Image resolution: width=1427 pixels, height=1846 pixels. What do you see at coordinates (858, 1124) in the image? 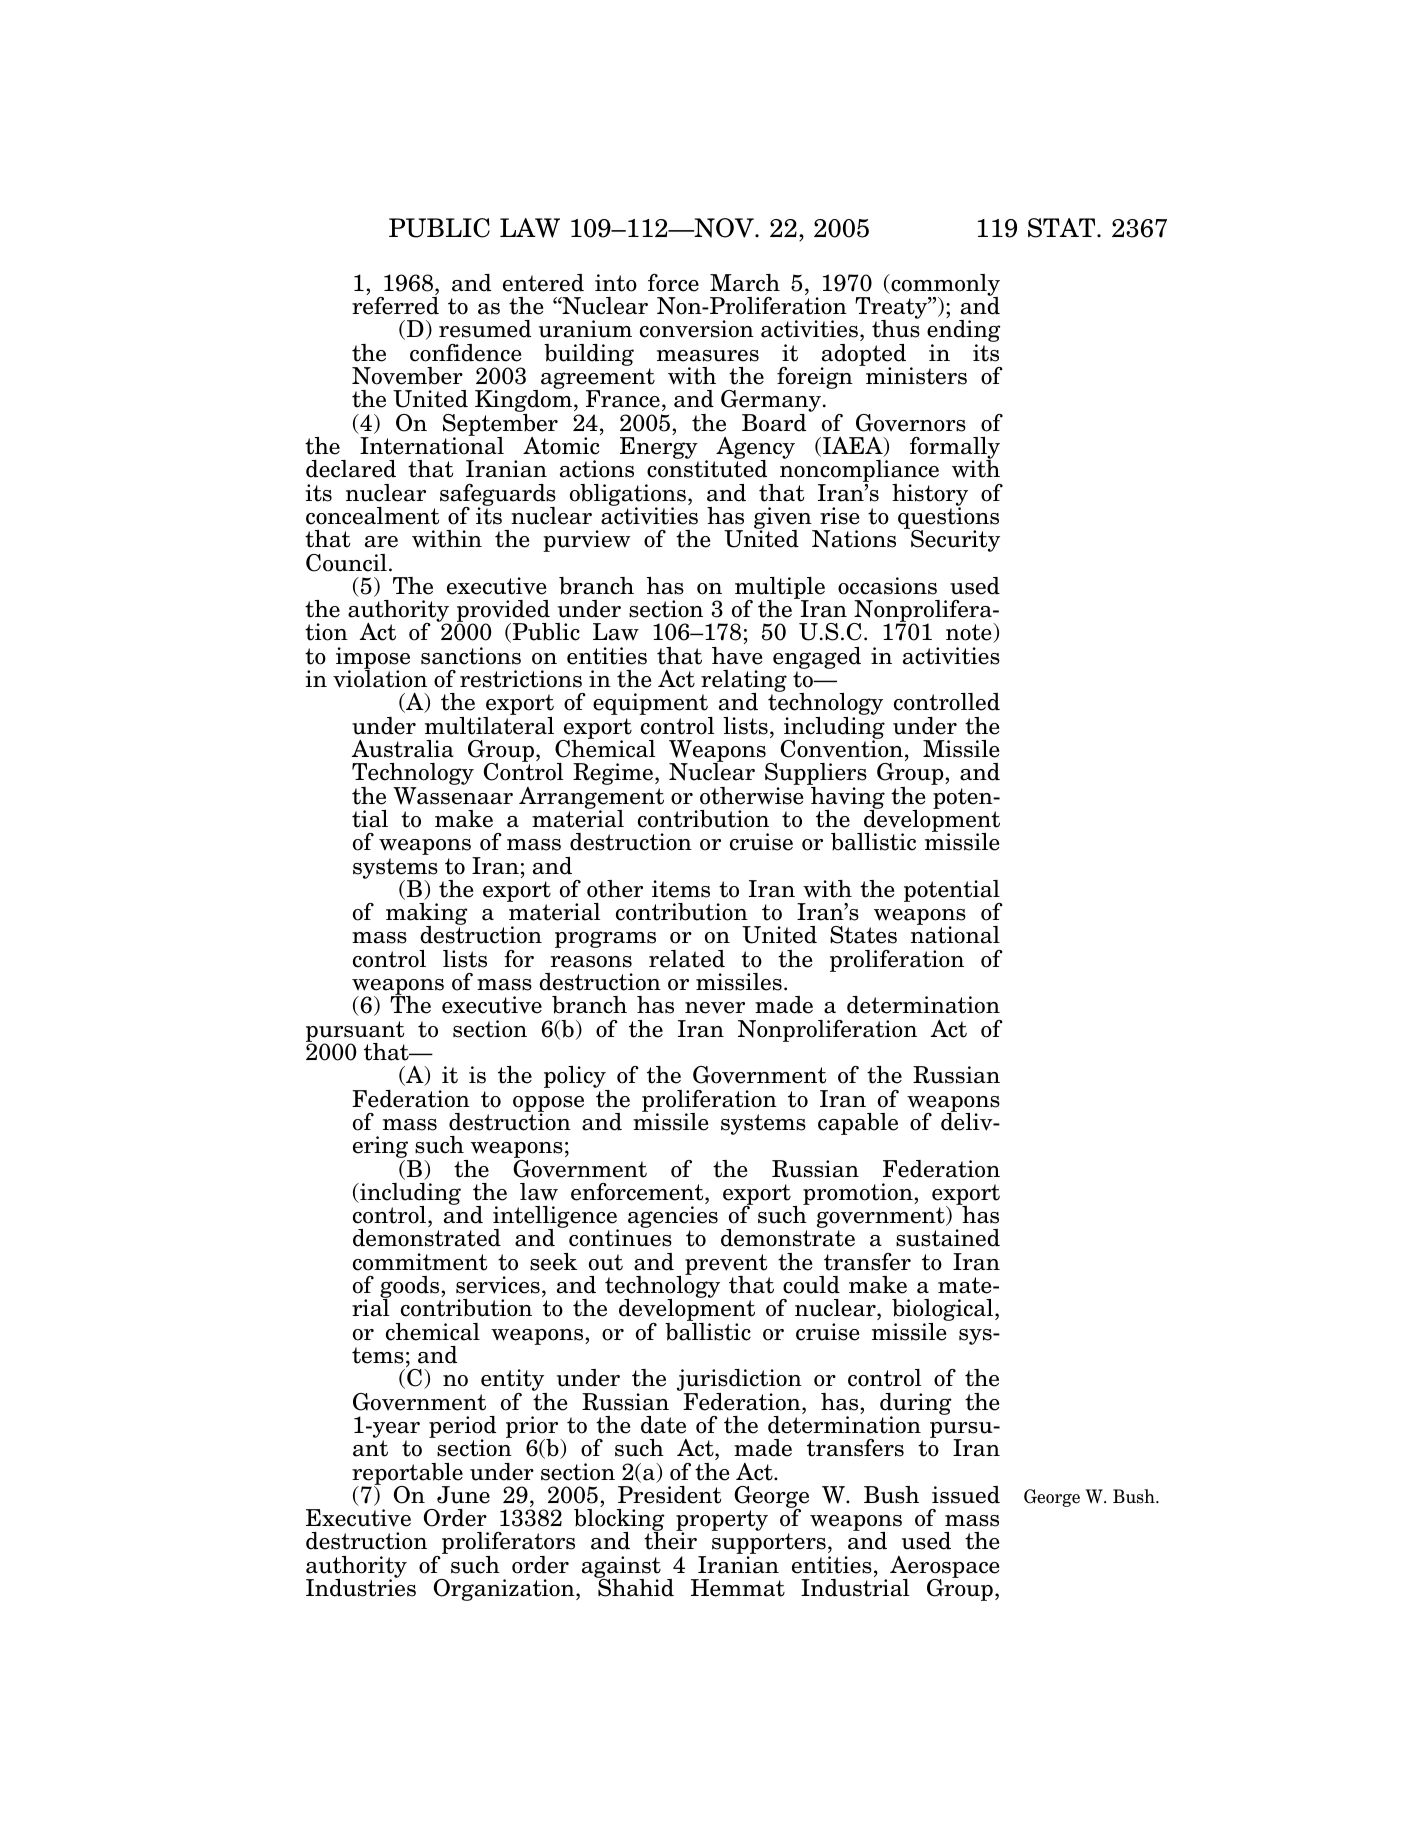
I see `capable` at bounding box center [858, 1124].
